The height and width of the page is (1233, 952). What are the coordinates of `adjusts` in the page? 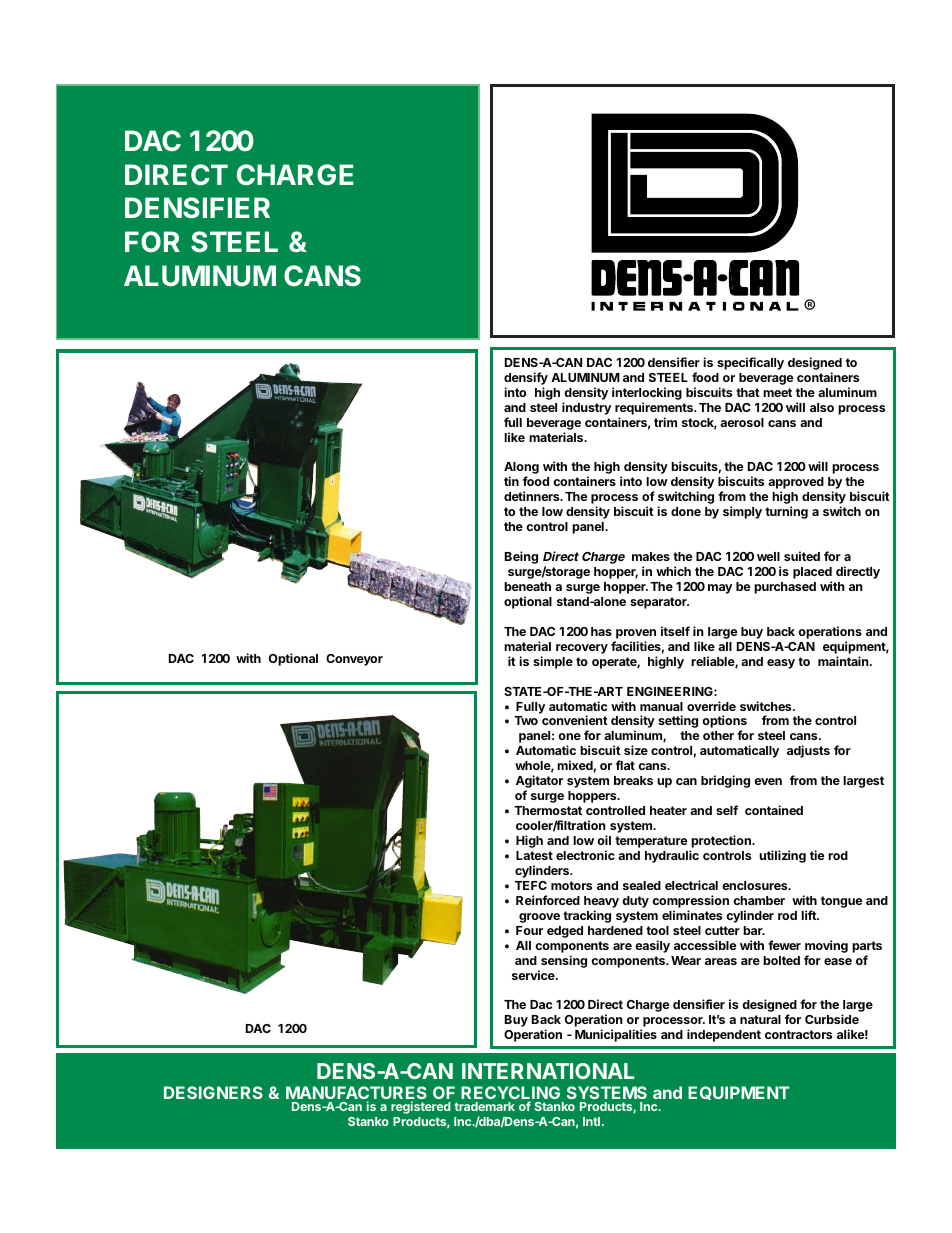 It's located at (808, 751).
